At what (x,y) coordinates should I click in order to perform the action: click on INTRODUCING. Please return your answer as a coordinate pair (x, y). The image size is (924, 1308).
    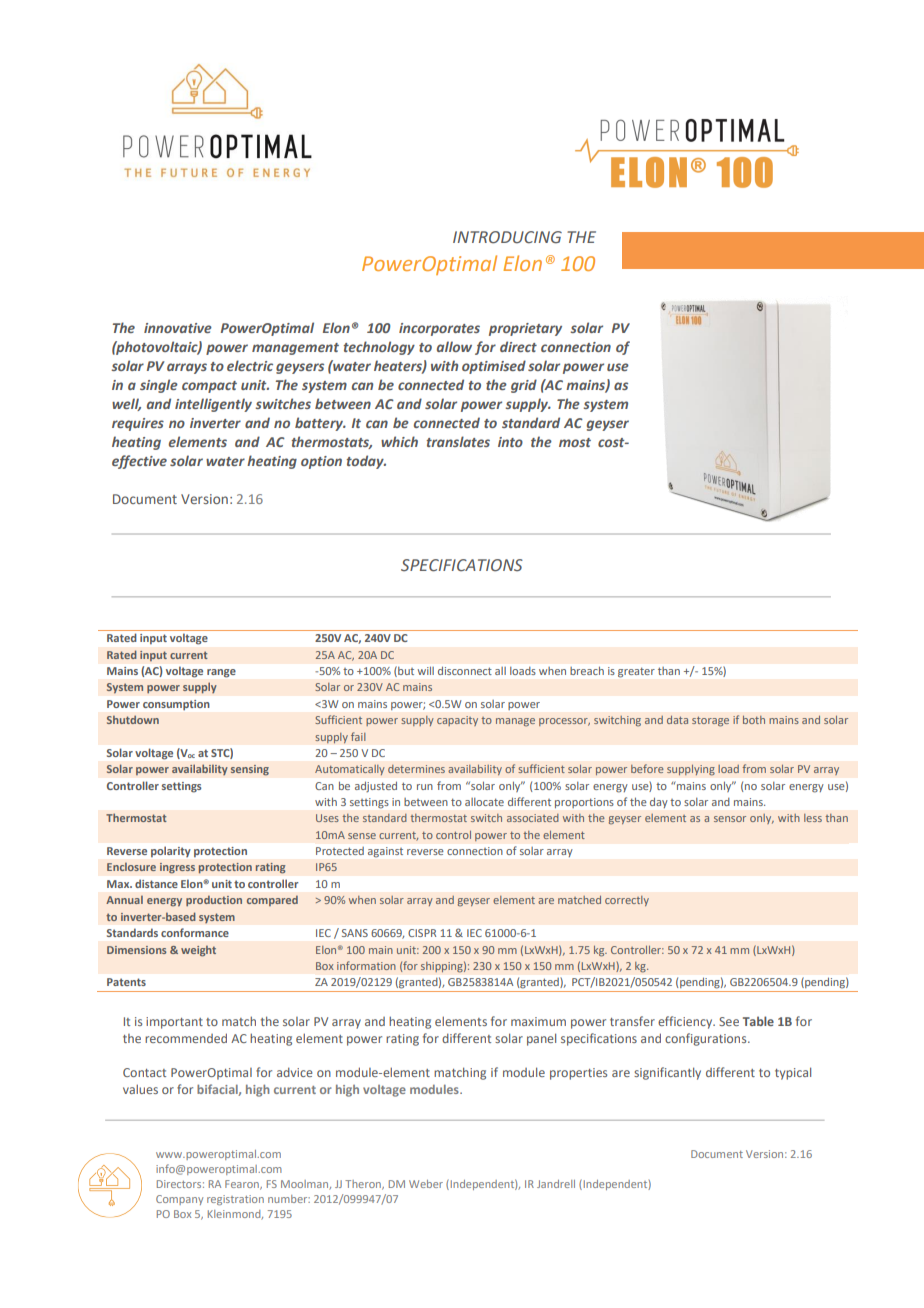
    Looking at the image, I should click on (507, 237).
